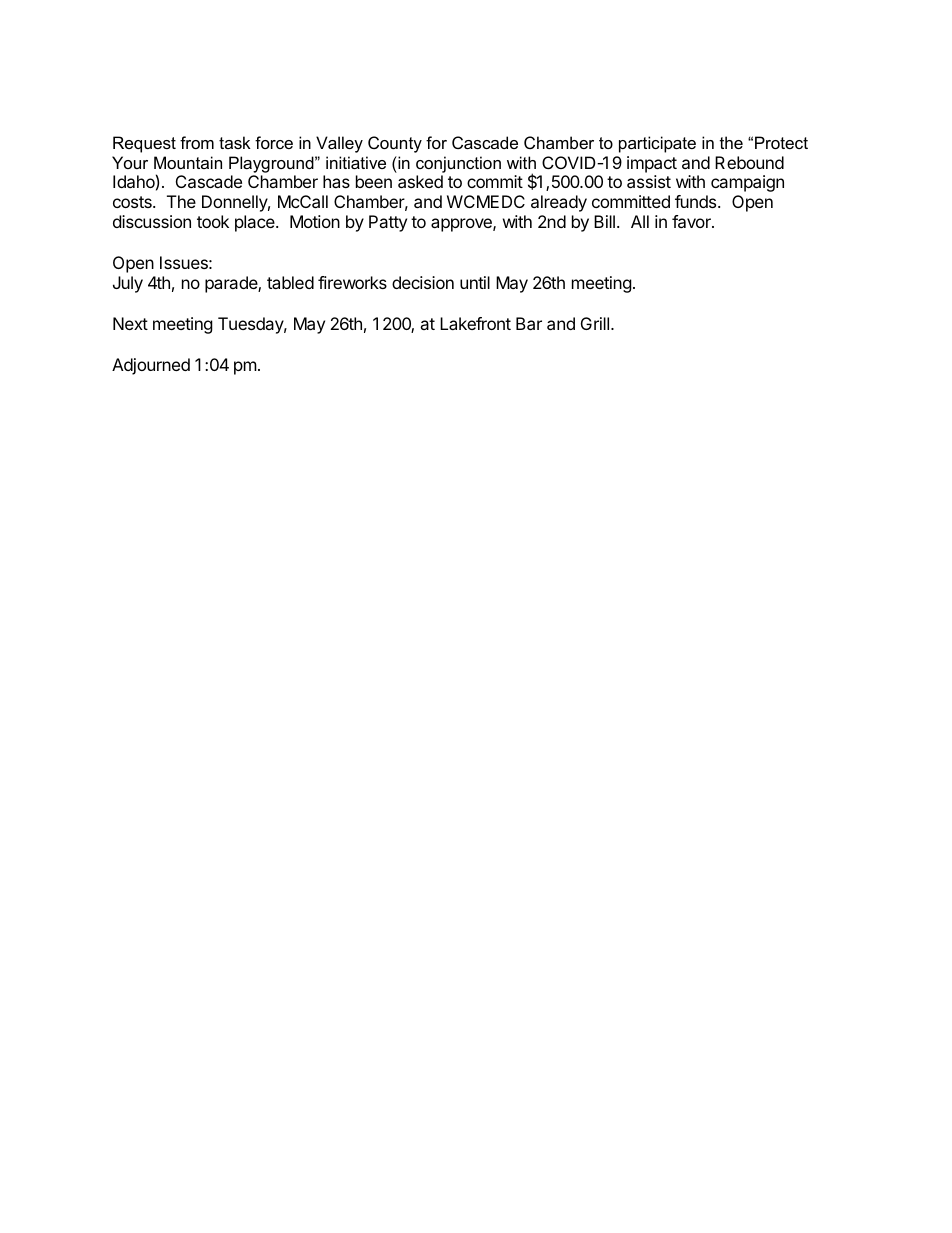 The width and height of the screenshot is (952, 1233). Describe the element at coordinates (133, 202) in the screenshot. I see `costs` at that location.
